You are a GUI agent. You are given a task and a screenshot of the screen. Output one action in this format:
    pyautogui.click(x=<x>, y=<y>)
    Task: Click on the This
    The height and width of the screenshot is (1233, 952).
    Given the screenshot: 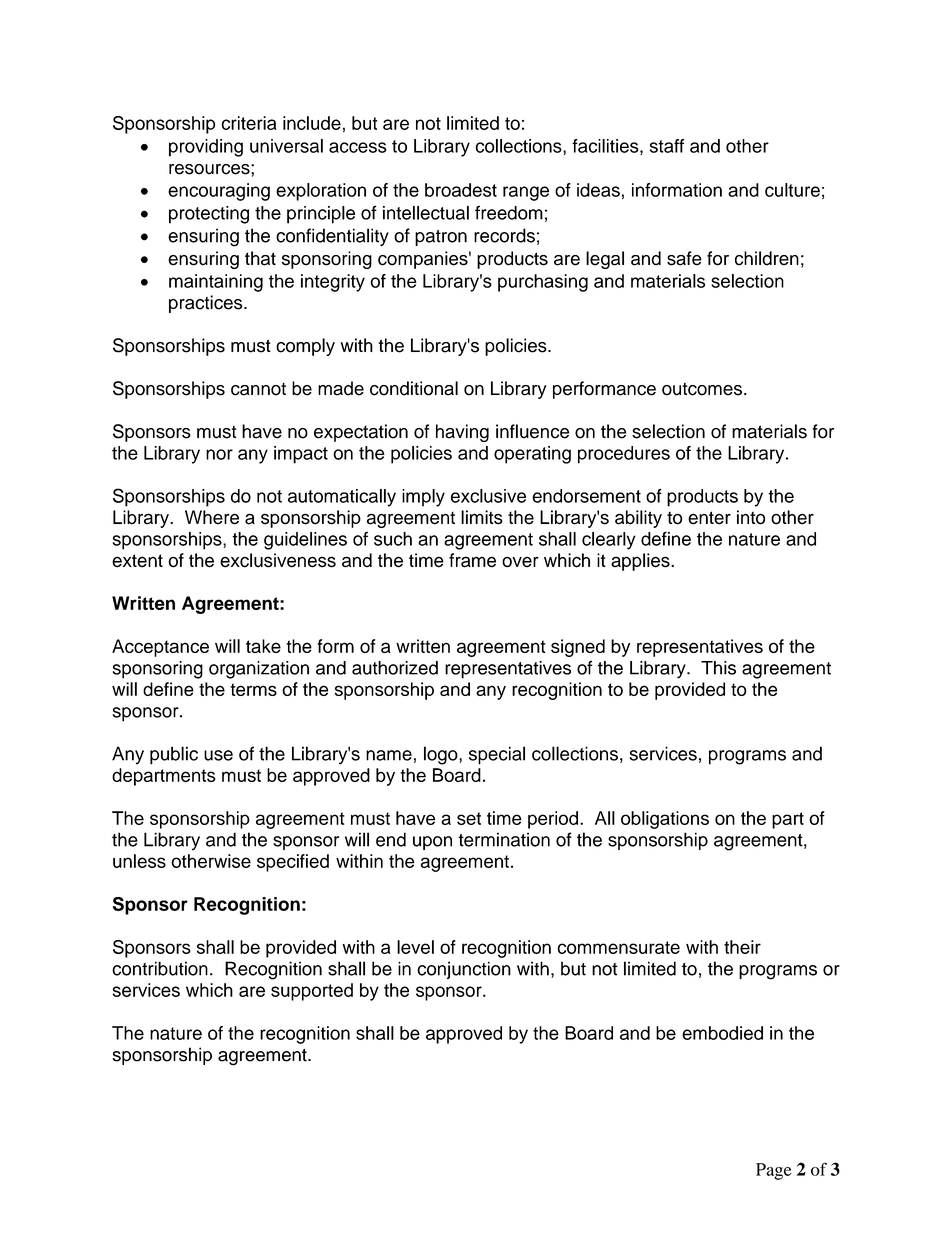 What is the action you would take?
    pyautogui.click(x=718, y=668)
